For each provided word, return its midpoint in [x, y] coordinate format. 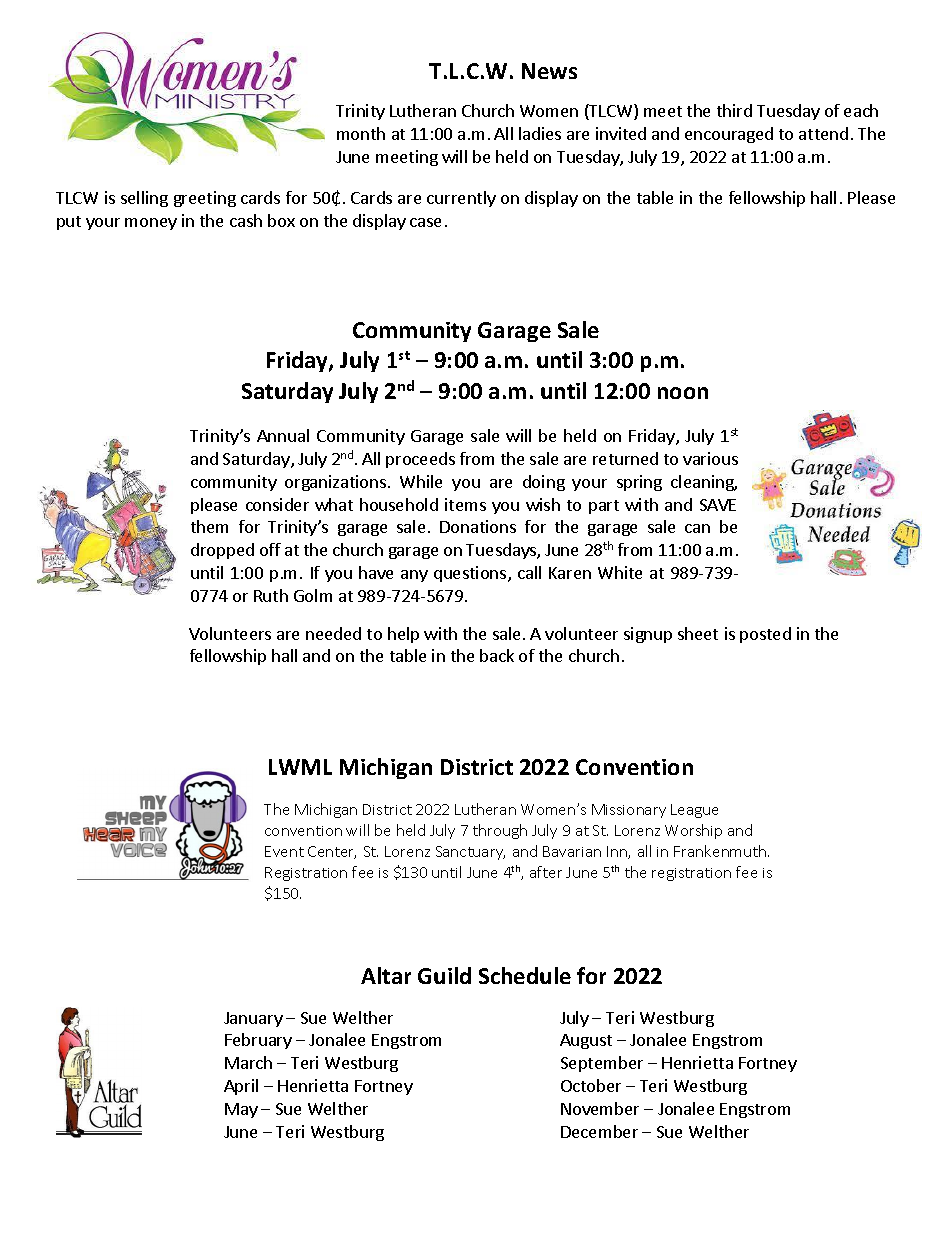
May [241, 1110]
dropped [222, 551]
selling [144, 199]
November [600, 1108]
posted [765, 635]
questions [471, 574]
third [734, 110]
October [591, 1085]
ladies [540, 133]
